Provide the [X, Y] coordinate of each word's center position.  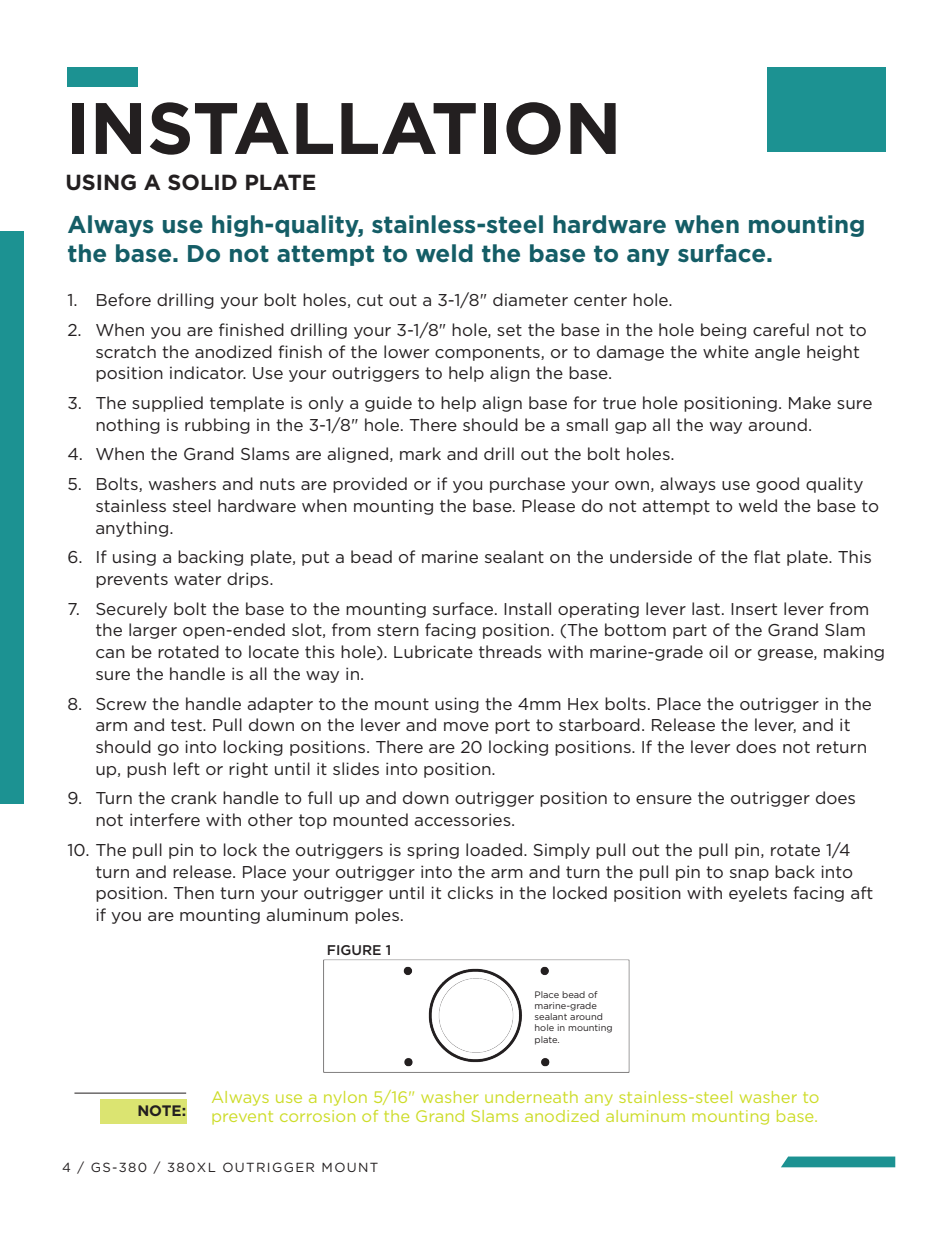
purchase [527, 485]
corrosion [317, 1116]
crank [194, 797]
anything [133, 529]
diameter [530, 299]
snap [749, 875]
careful [781, 329]
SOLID [202, 182]
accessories [463, 819]
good [777, 485]
